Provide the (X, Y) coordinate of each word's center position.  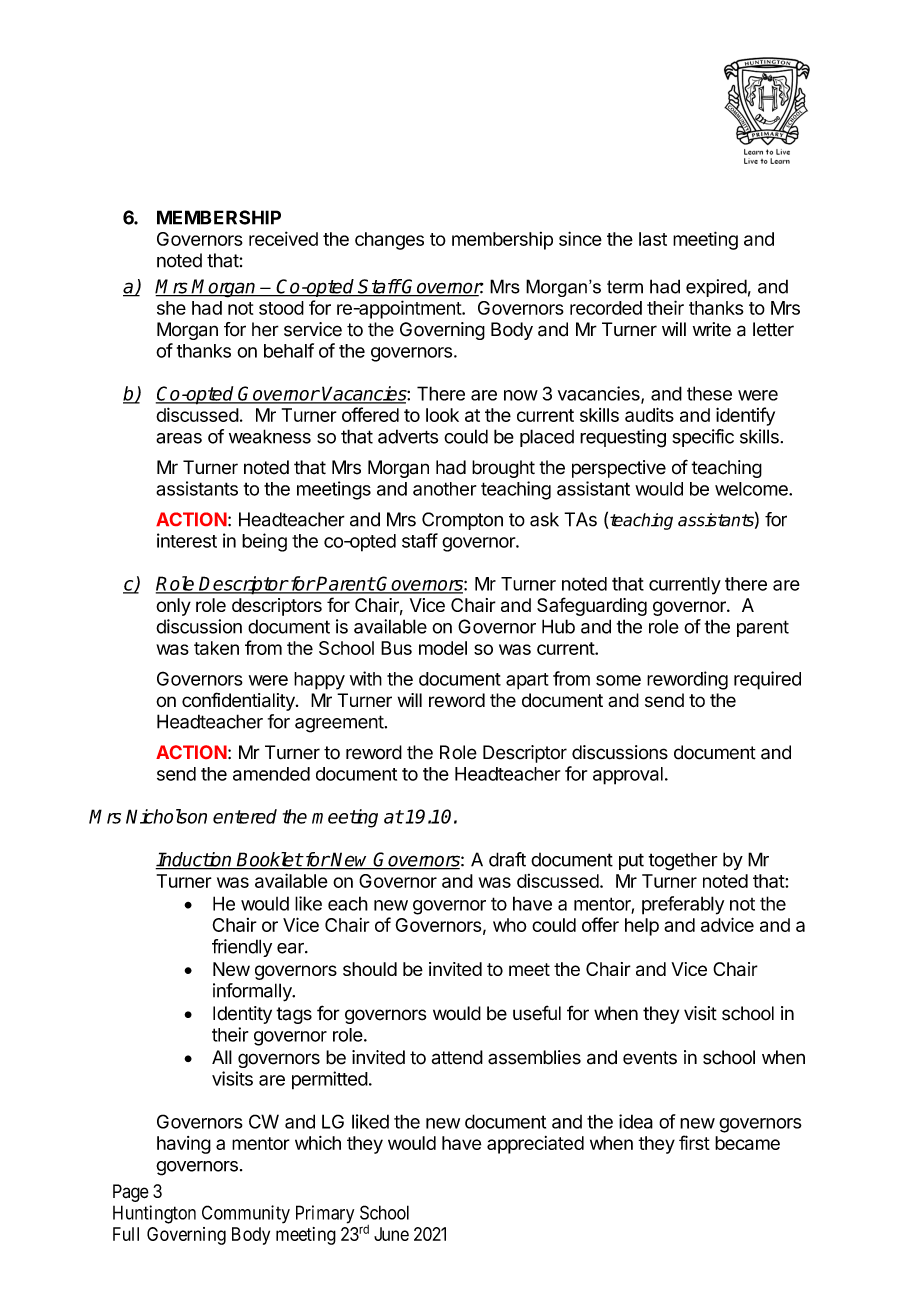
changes (389, 241)
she (171, 308)
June (391, 1234)
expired (716, 288)
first (694, 1142)
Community (246, 1214)
